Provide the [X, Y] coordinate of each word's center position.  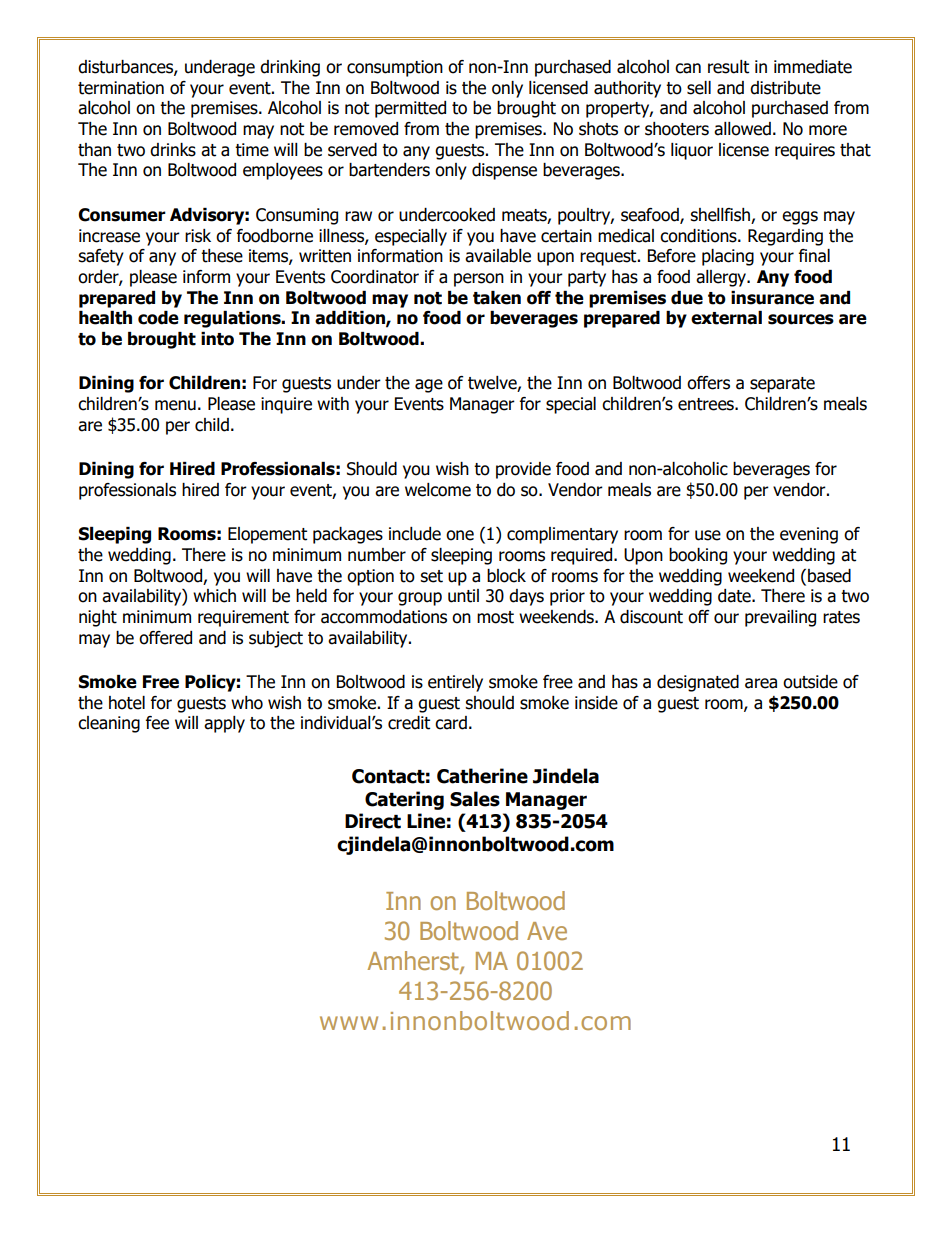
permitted [410, 109]
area [761, 683]
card [451, 723]
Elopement [267, 535]
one [460, 535]
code [158, 318]
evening [809, 535]
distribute [785, 88]
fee [157, 723]
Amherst [414, 962]
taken [497, 298]
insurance [772, 298]
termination [121, 88]
